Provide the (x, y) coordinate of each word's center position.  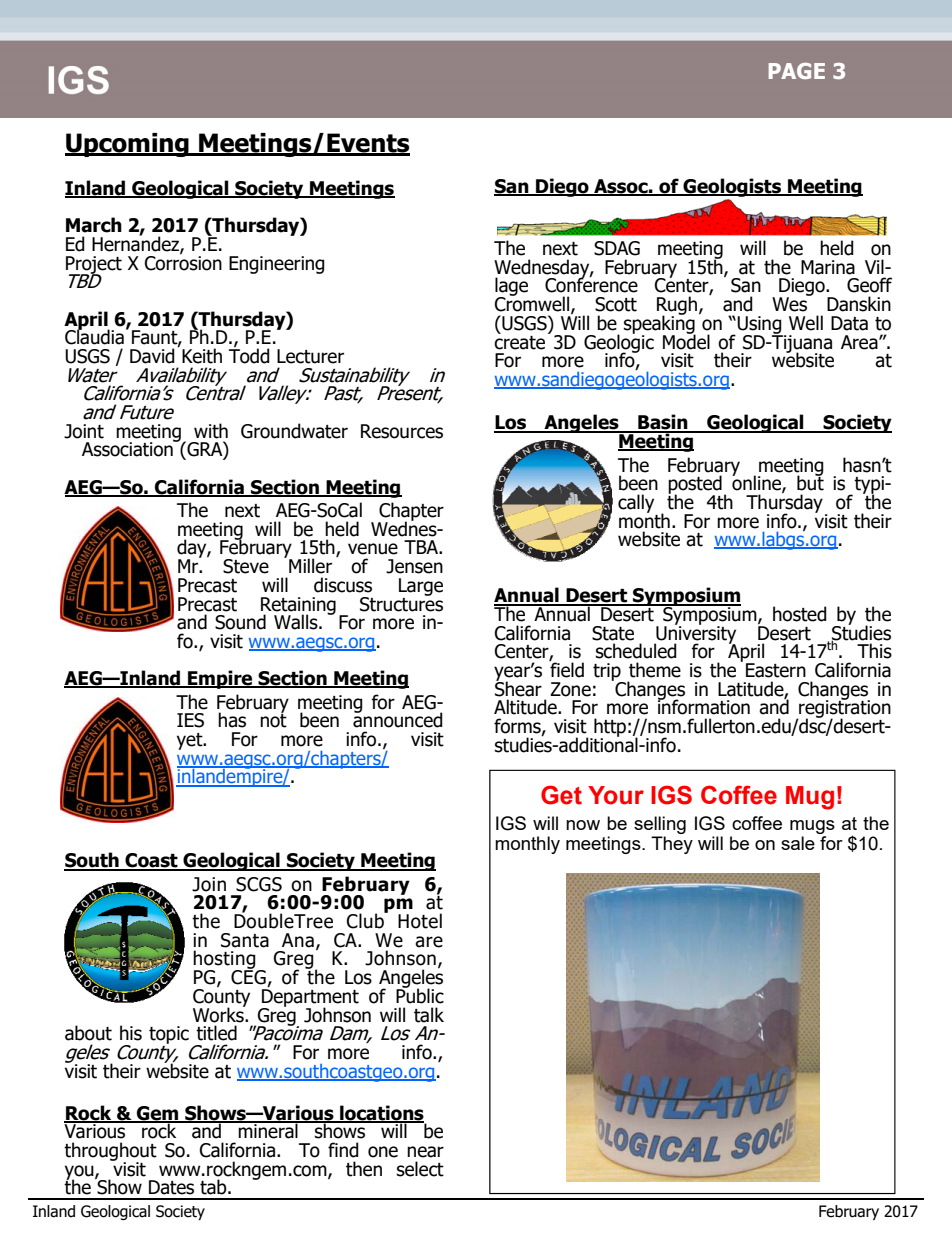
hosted (800, 614)
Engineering (277, 265)
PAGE (797, 71)
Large (421, 587)
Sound (240, 622)
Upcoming (128, 145)
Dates (171, 1187)
